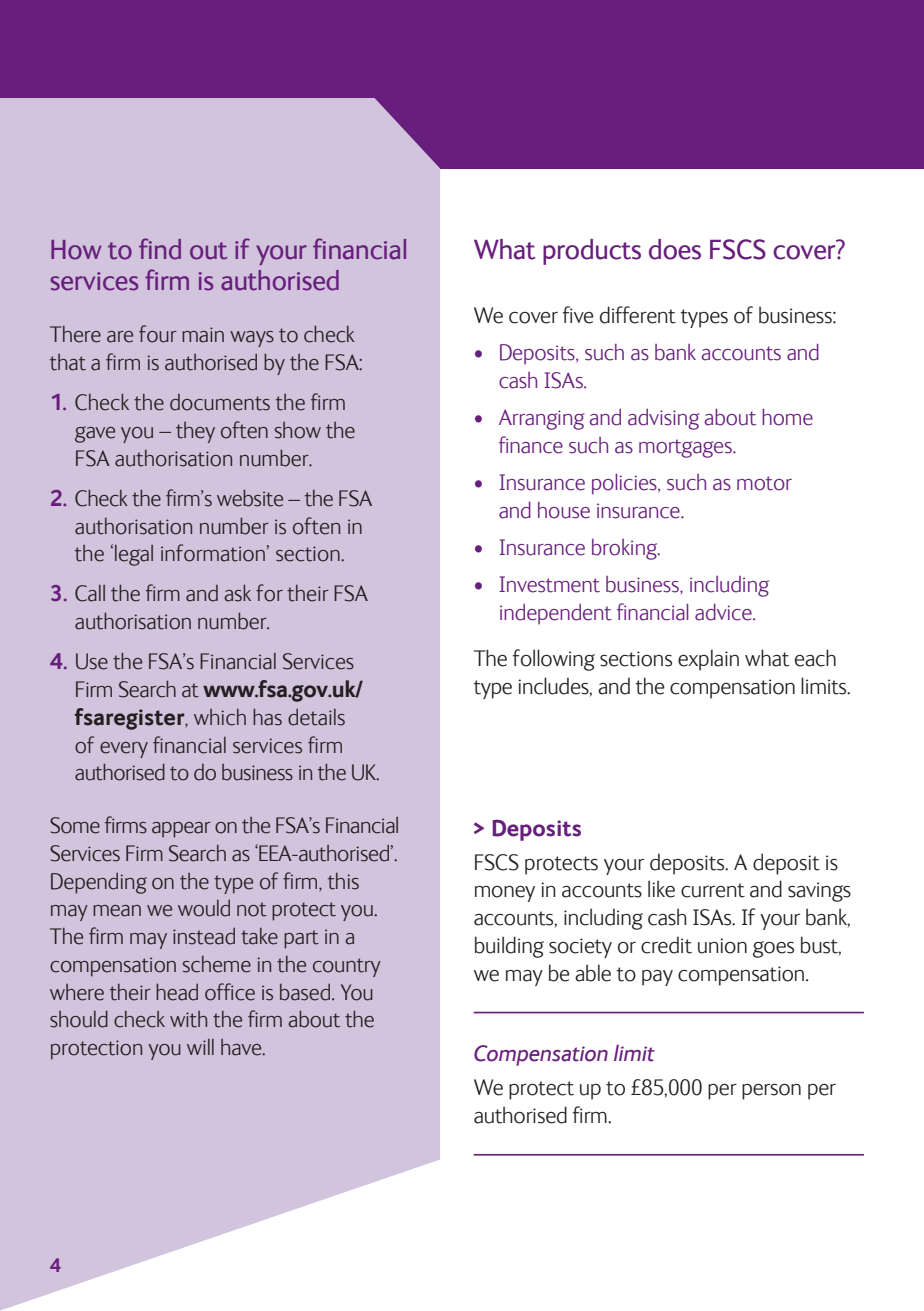 Image resolution: width=924 pixels, height=1311 pixels. Describe the element at coordinates (134, 555) in the screenshot. I see `legal` at that location.
